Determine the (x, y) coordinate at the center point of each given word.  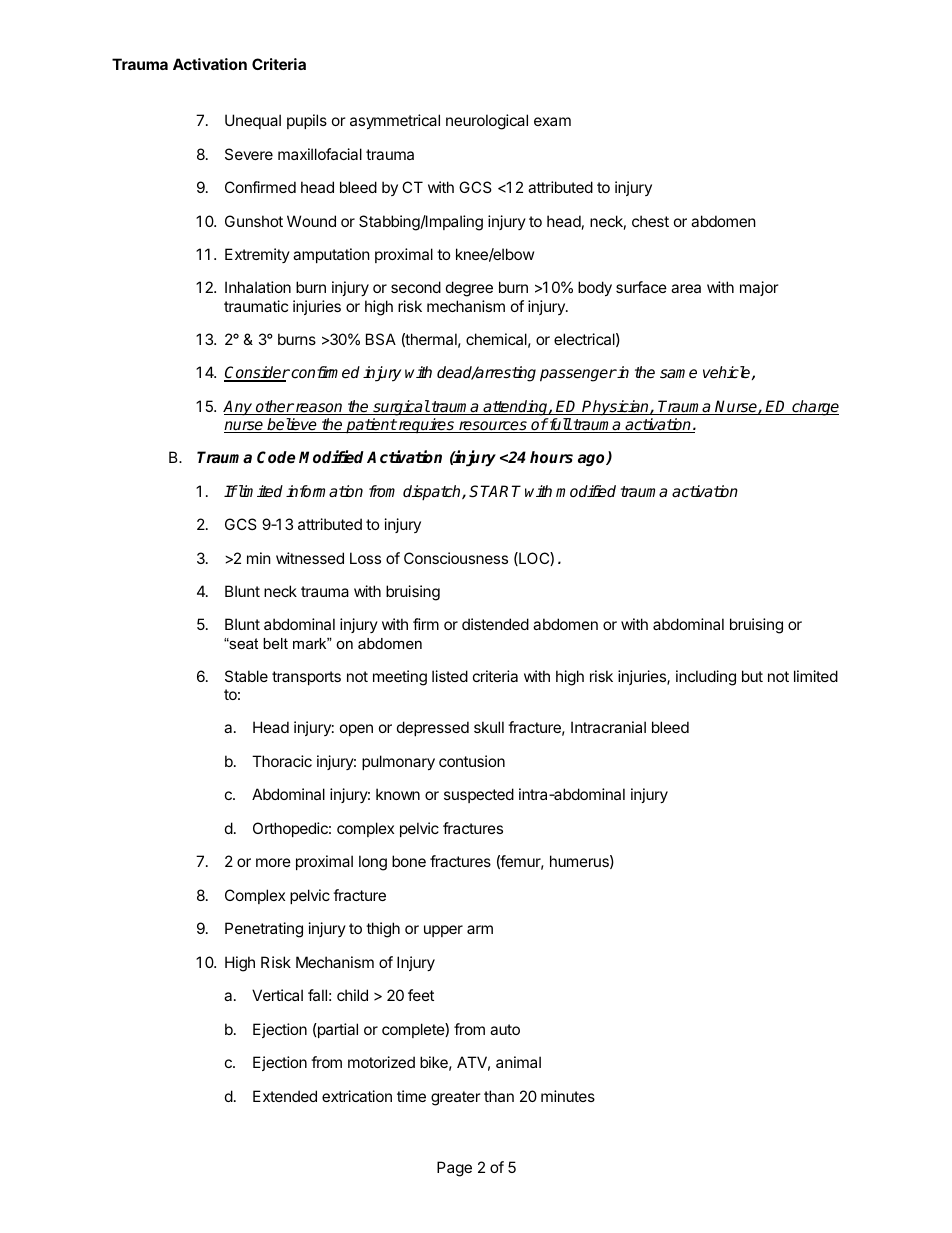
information (324, 491)
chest (650, 221)
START (495, 491)
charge (814, 408)
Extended (285, 1096)
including (706, 678)
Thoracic (282, 761)
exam (552, 121)
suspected (479, 795)
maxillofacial (320, 154)
